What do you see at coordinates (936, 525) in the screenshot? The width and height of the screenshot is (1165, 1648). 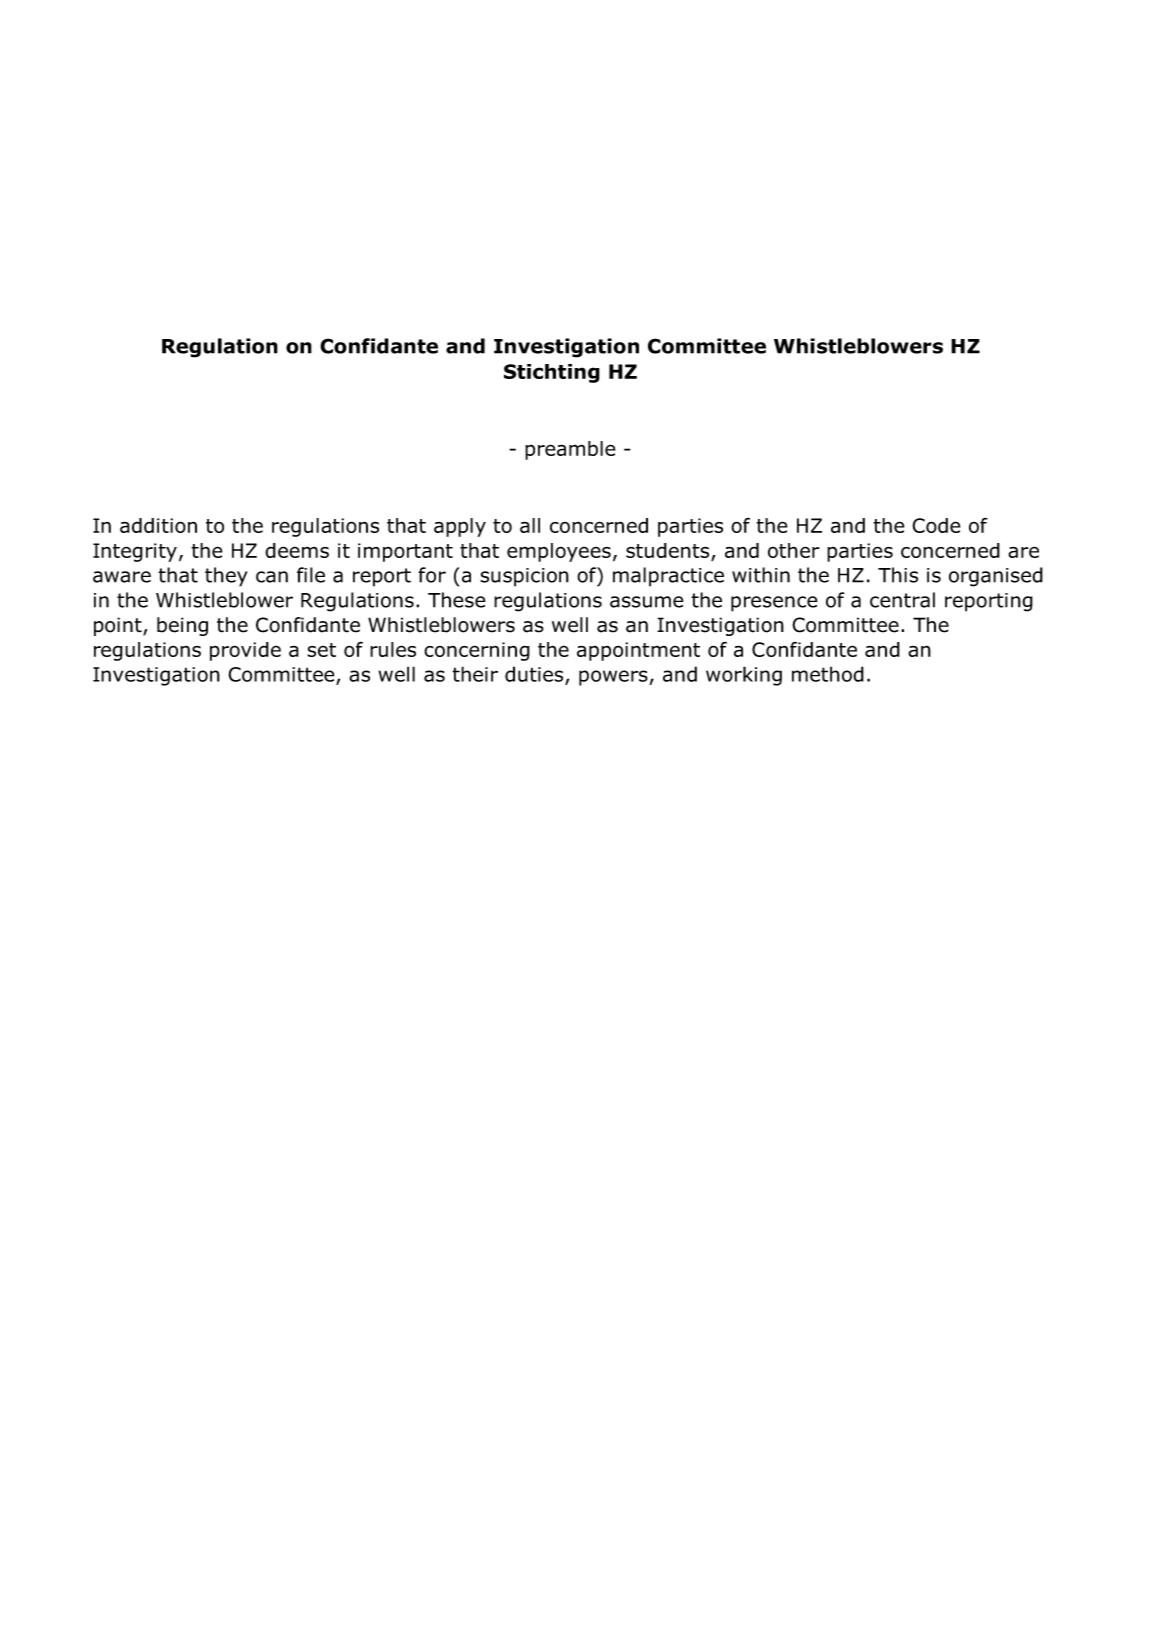 I see `Code` at bounding box center [936, 525].
